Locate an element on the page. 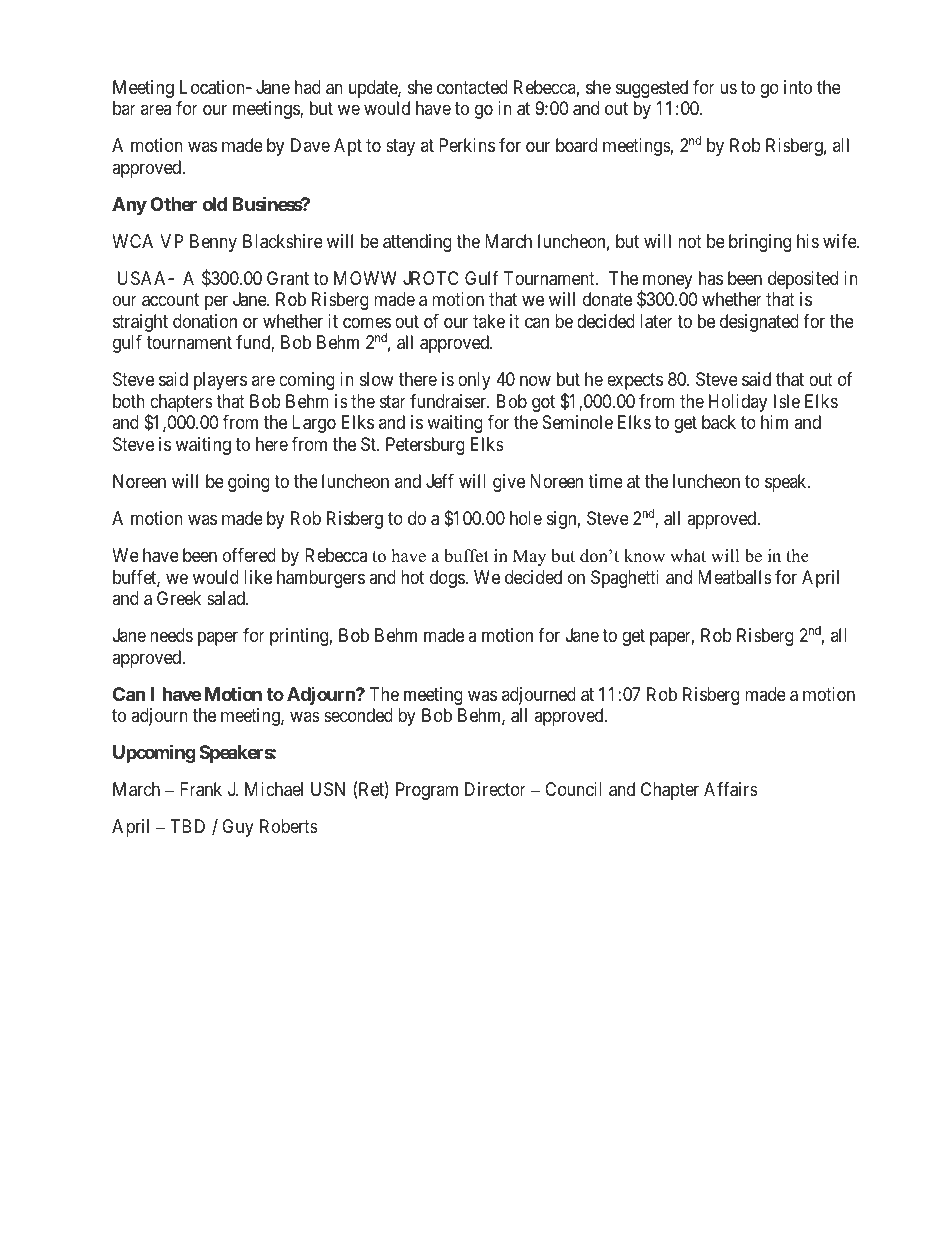  has is located at coordinates (711, 278).
